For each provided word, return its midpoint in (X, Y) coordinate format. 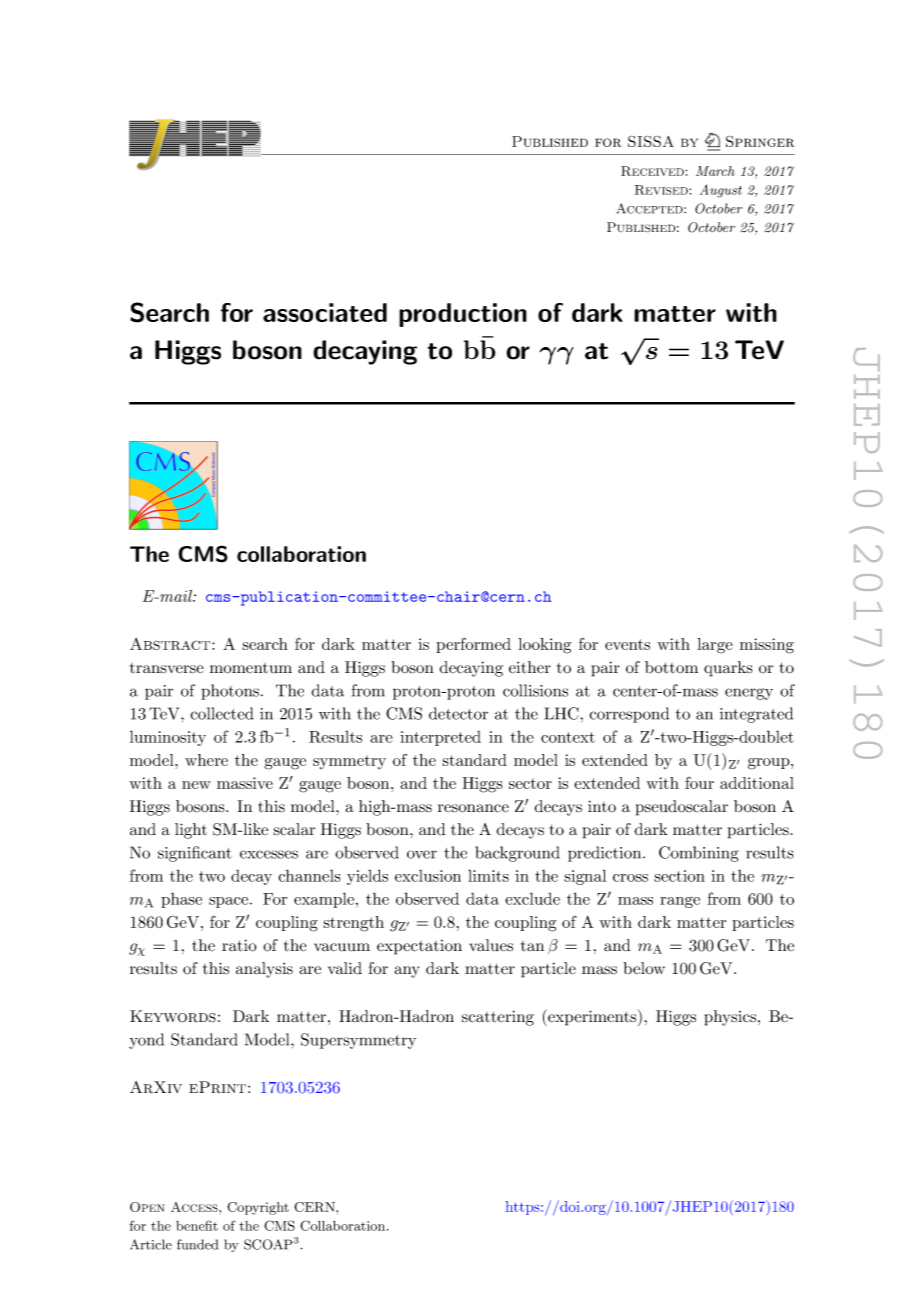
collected (221, 713)
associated (325, 312)
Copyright (258, 1208)
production (463, 315)
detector (458, 713)
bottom (671, 667)
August (721, 191)
